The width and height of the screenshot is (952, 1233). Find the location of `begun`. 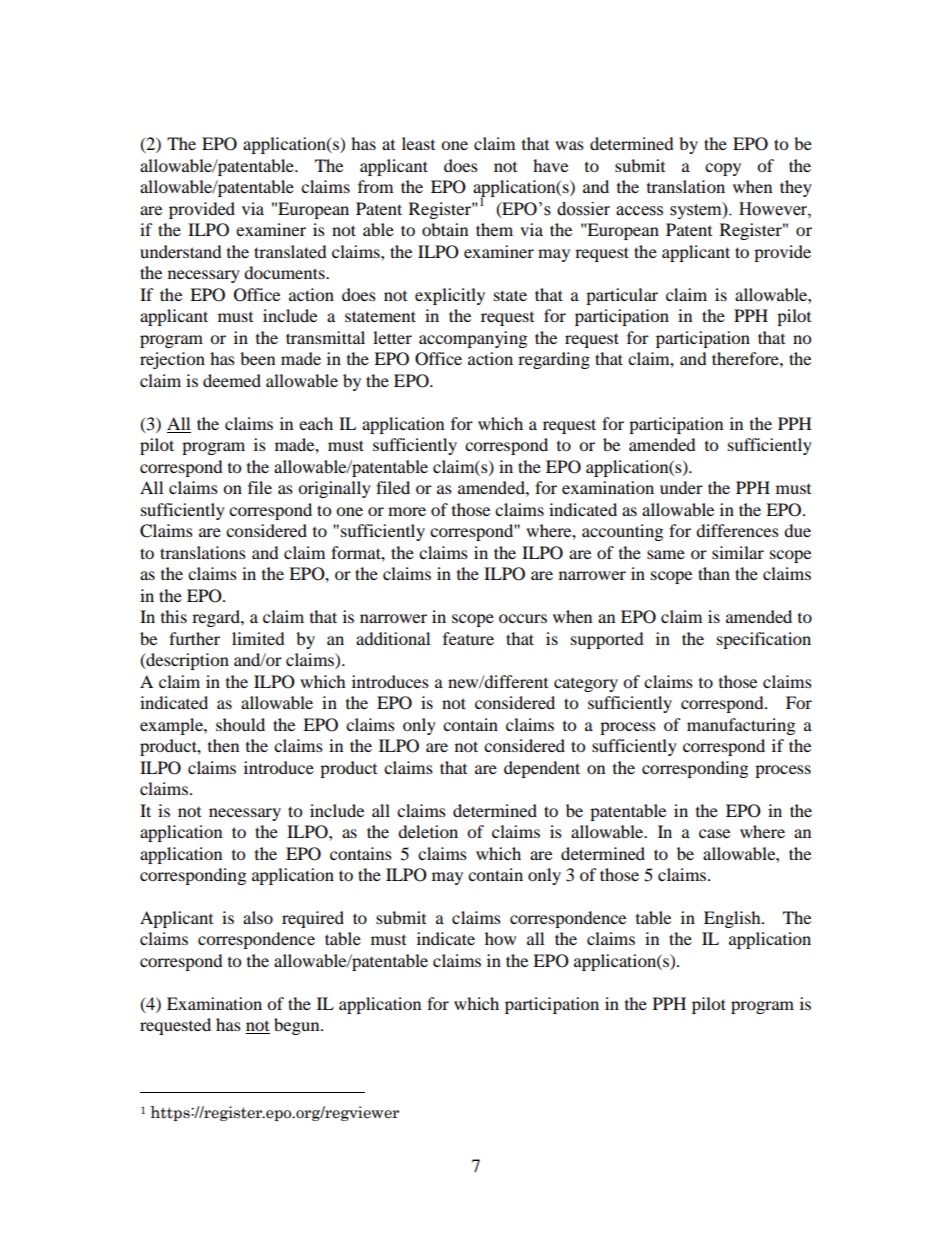

begun is located at coordinates (298, 1026).
